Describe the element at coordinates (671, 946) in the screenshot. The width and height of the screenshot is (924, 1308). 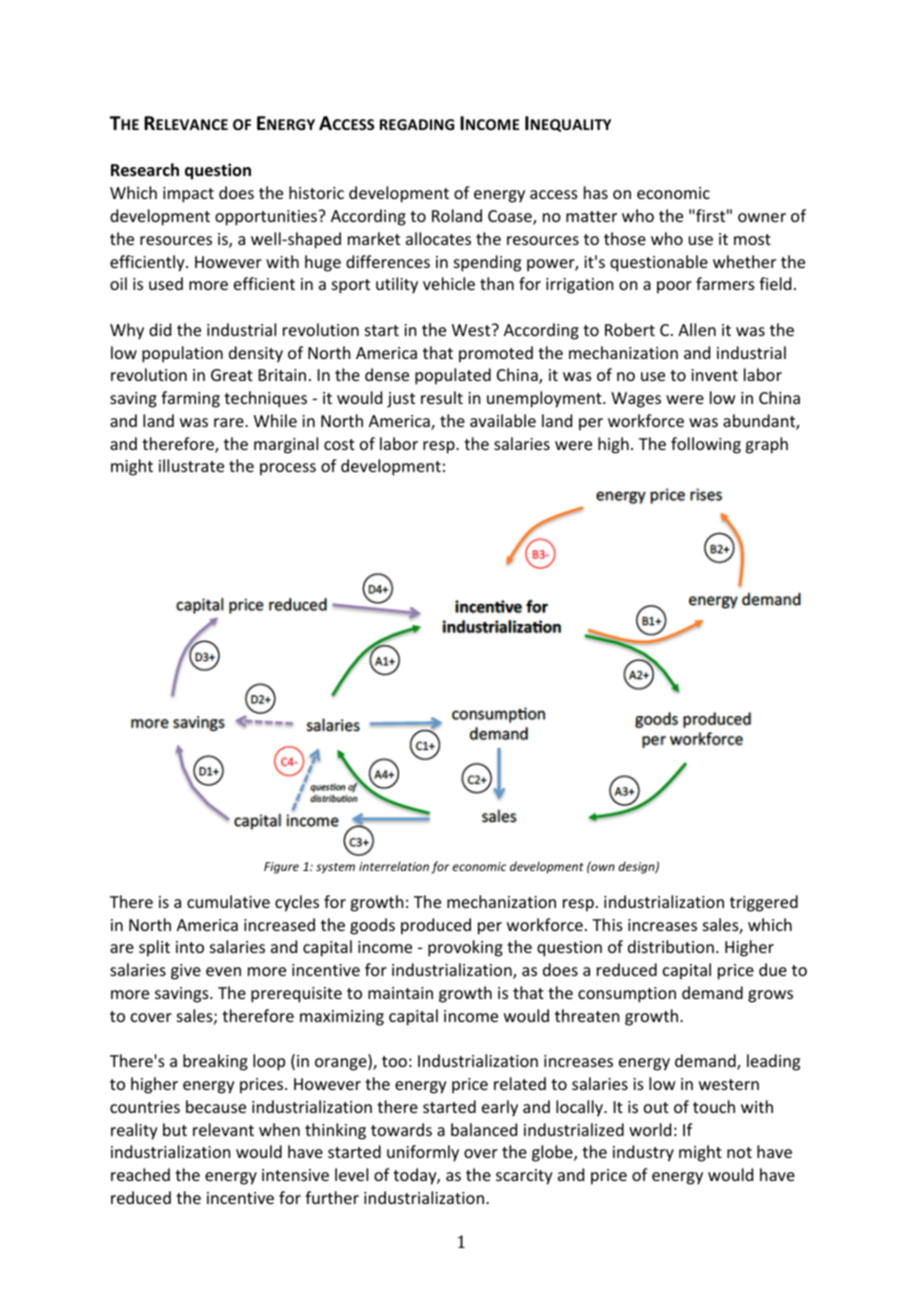
I see `distribution` at that location.
